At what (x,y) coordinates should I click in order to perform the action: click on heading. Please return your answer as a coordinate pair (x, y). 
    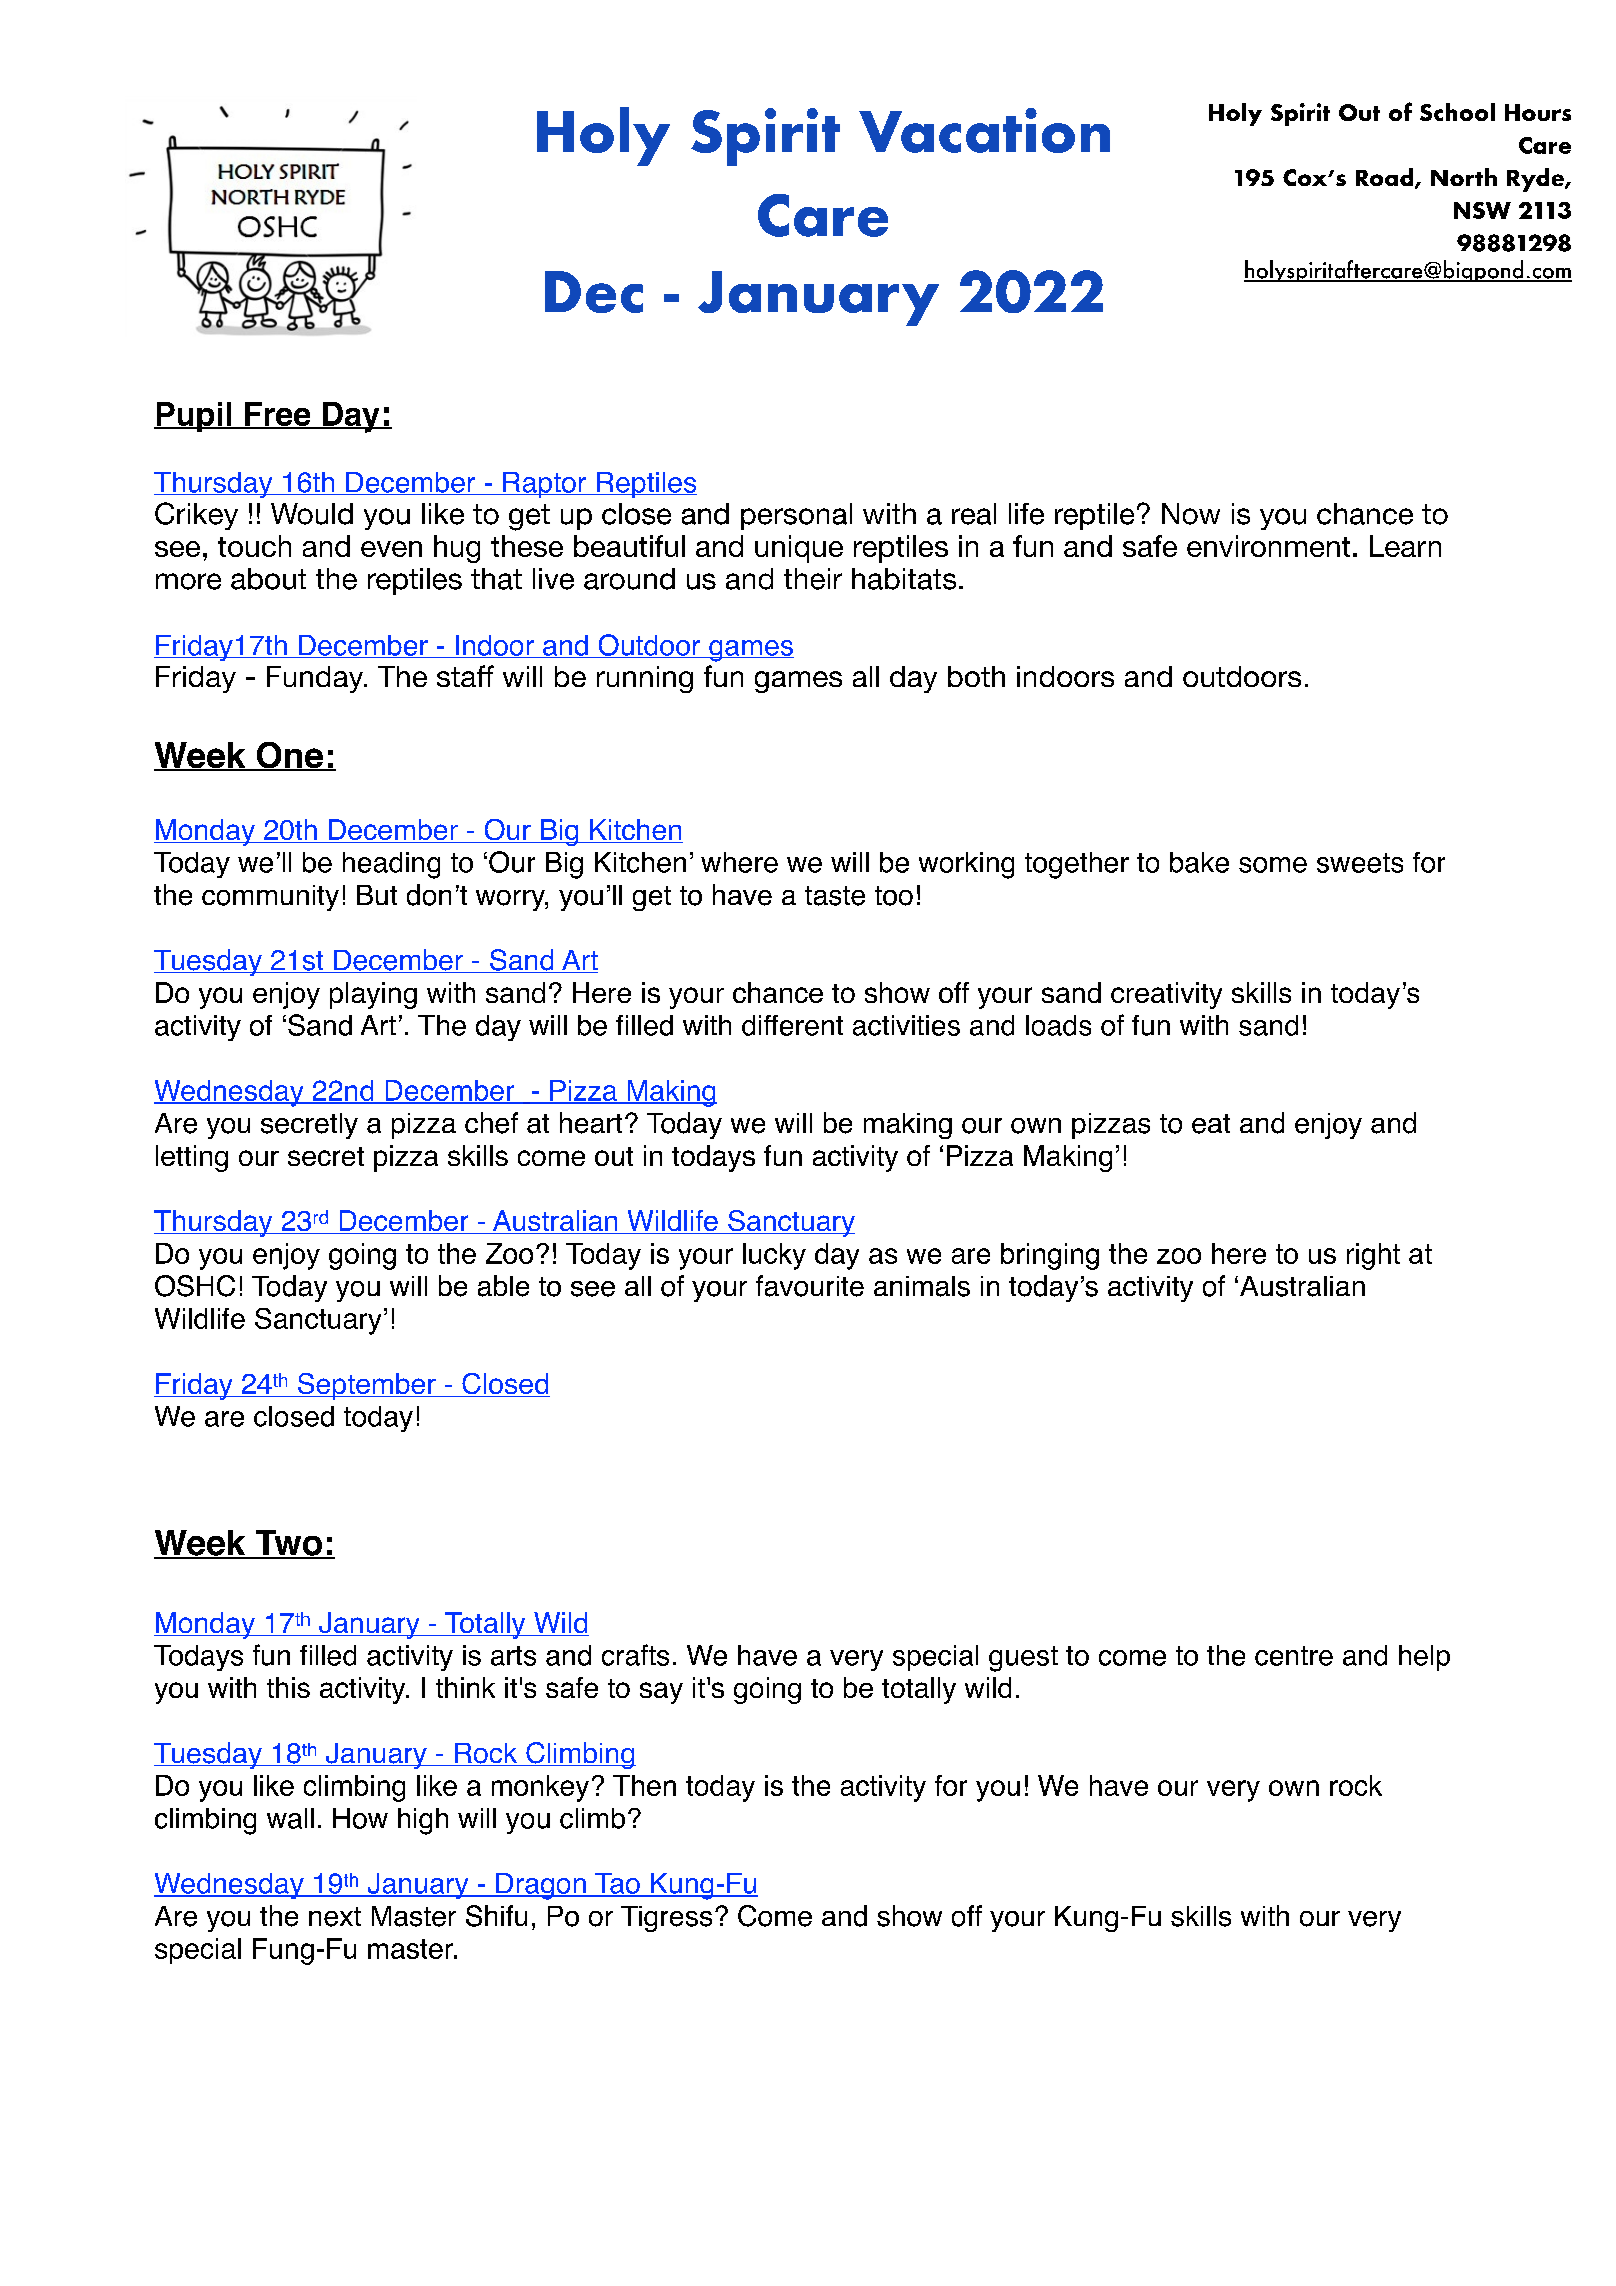
    Looking at the image, I should click on (391, 865).
